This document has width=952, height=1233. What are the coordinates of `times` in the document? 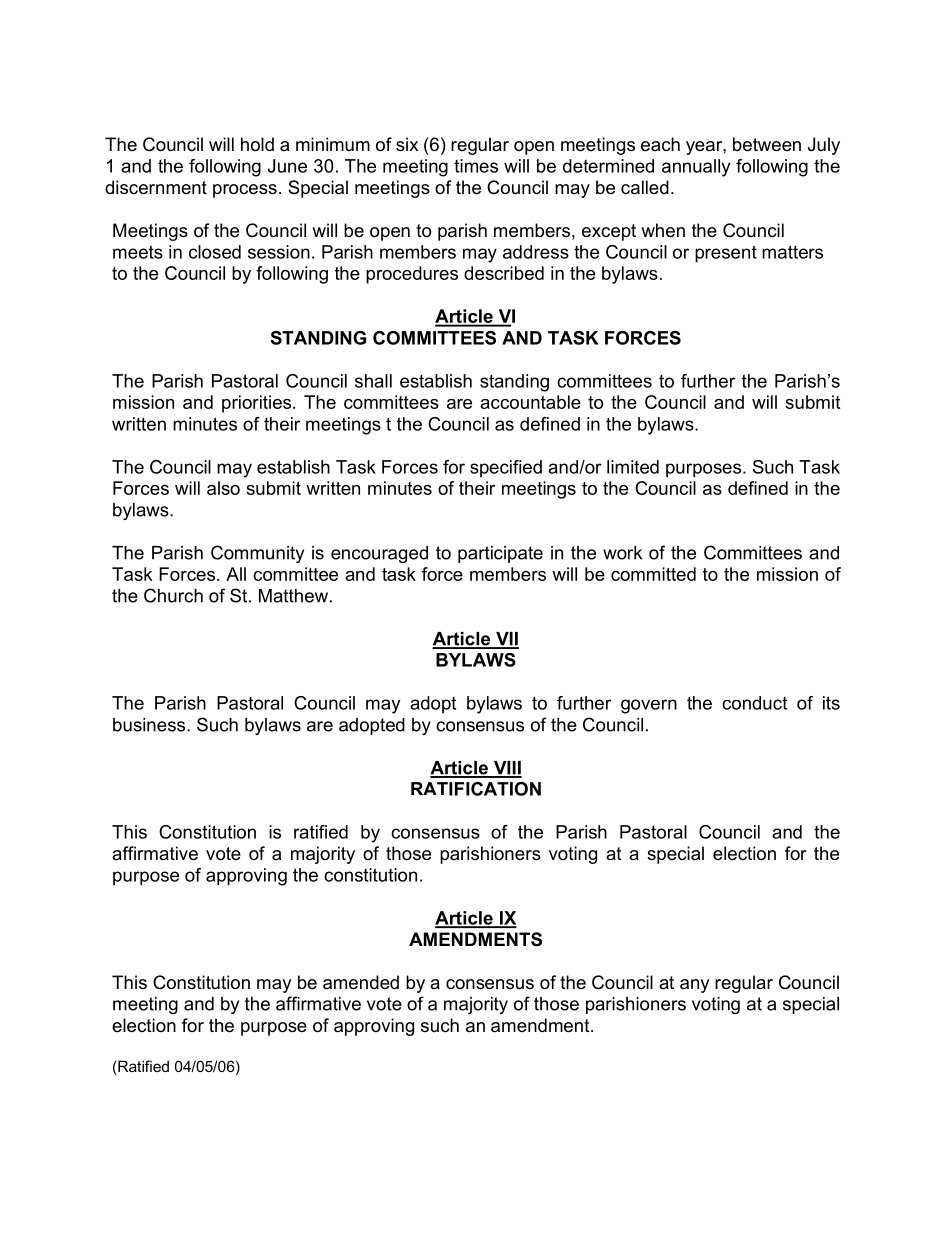 It's located at (476, 166).
